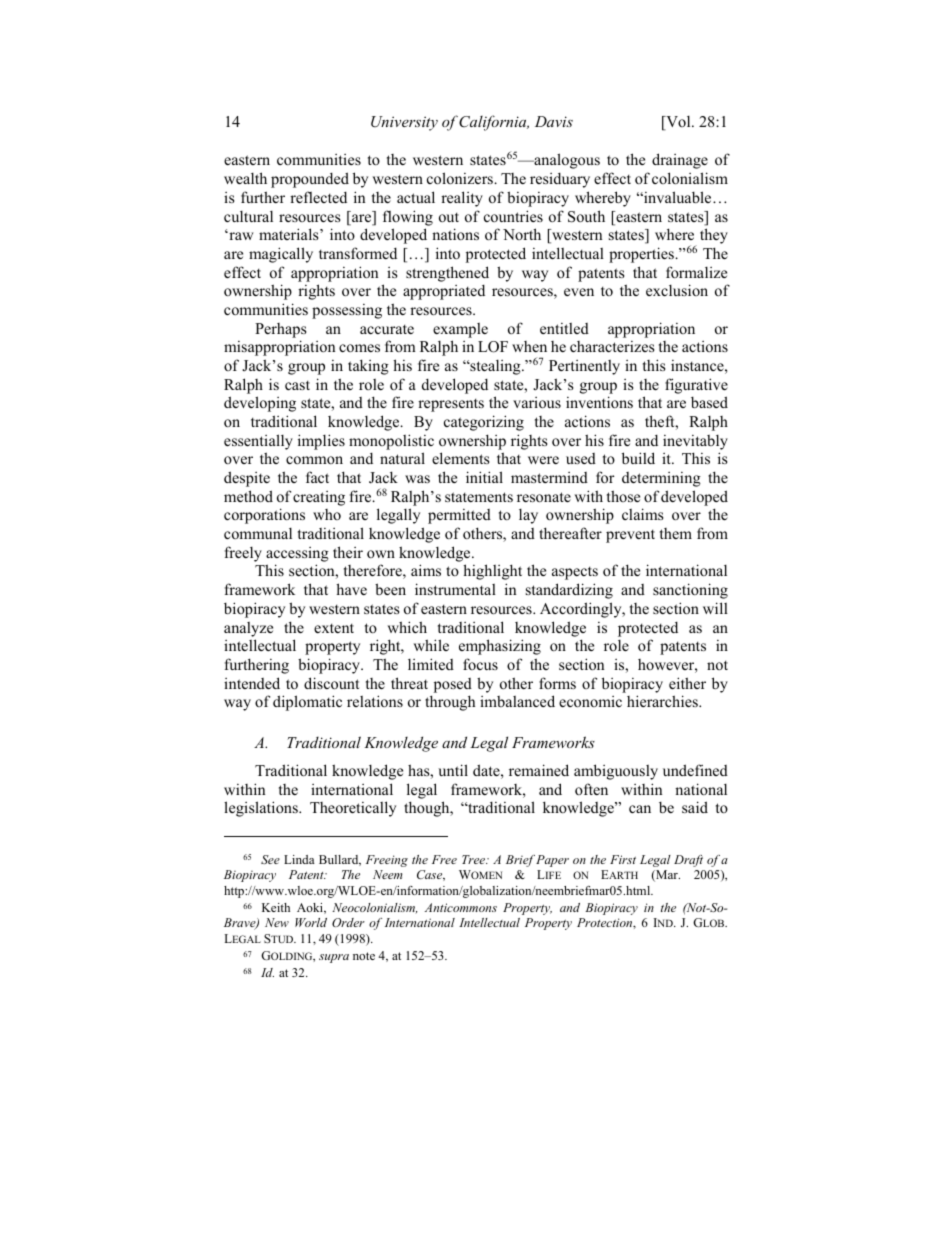 This document has height=1233, width=952. I want to click on California, so click(494, 123).
